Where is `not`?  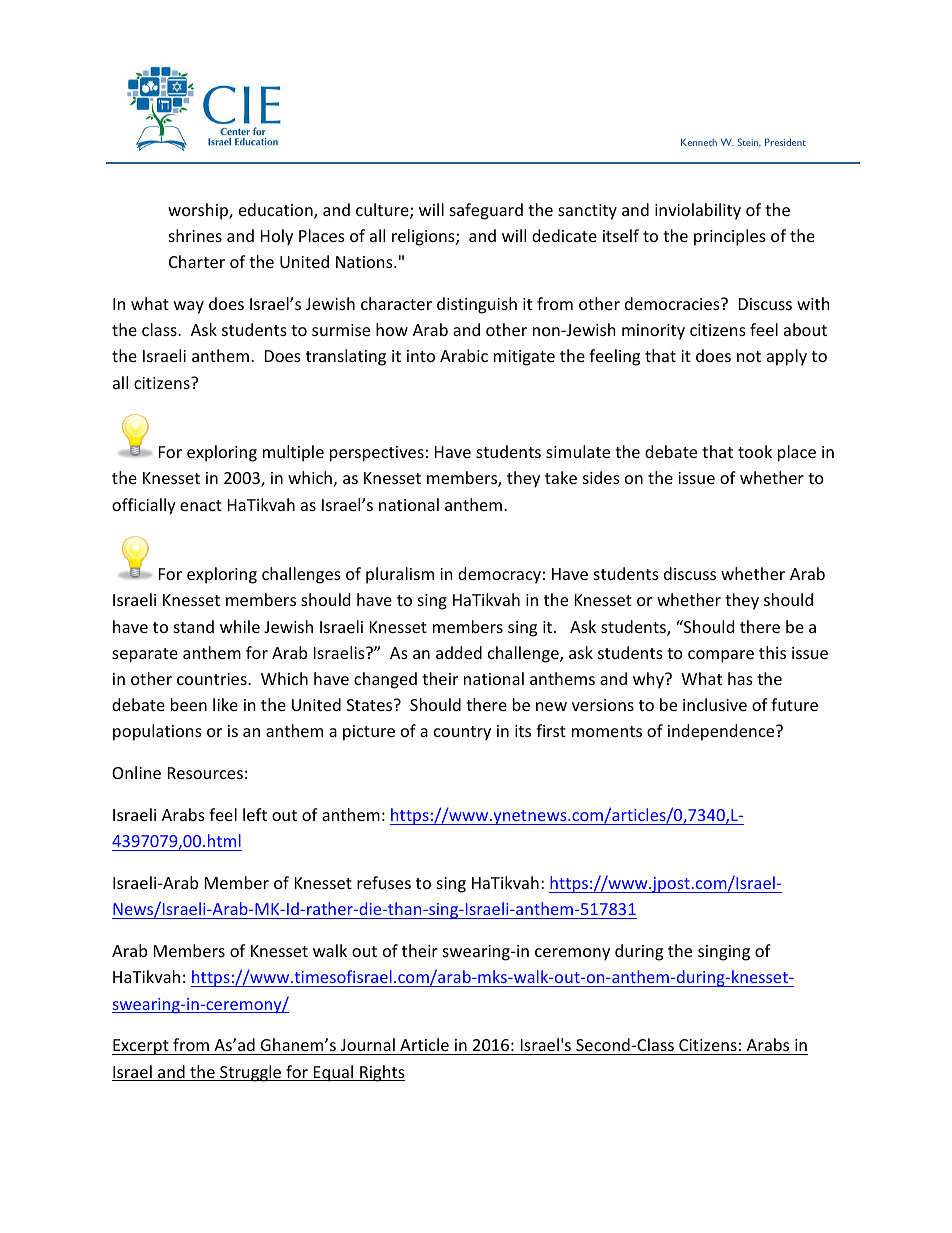
not is located at coordinates (749, 356).
